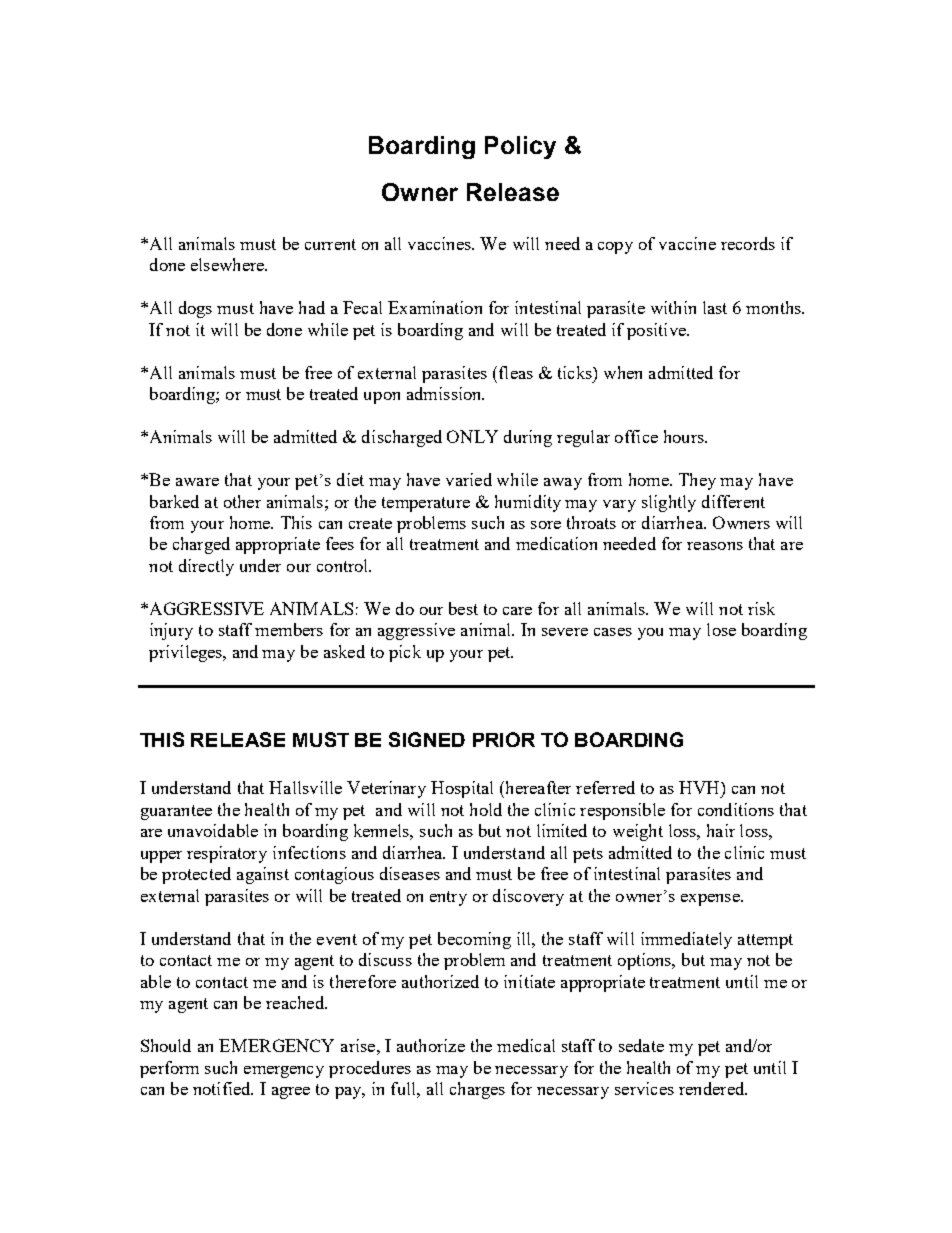  What do you see at coordinates (477, 1090) in the document?
I see `charges` at bounding box center [477, 1090].
